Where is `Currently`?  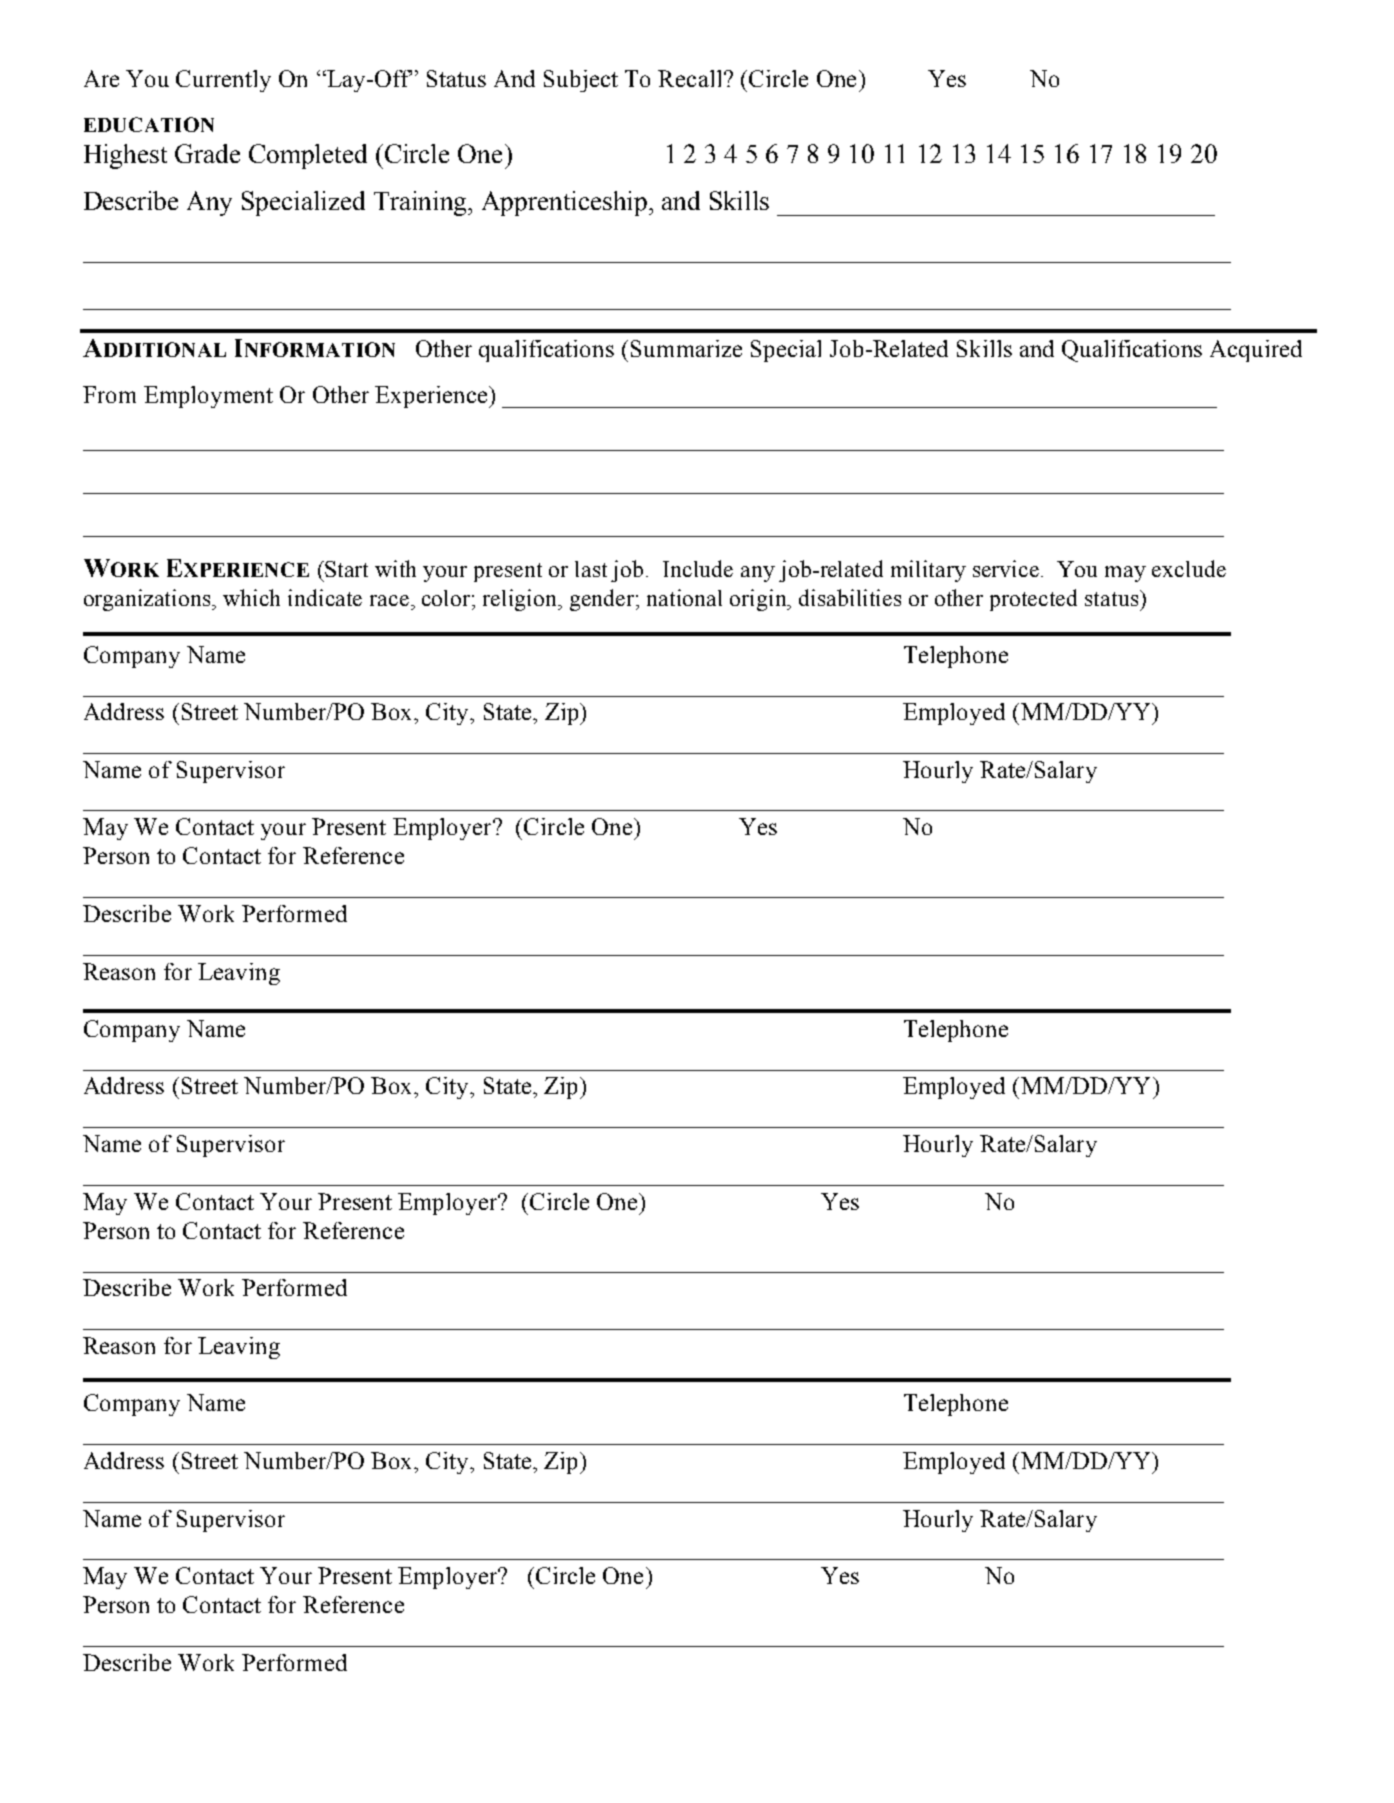 Currently is located at coordinates (223, 81).
